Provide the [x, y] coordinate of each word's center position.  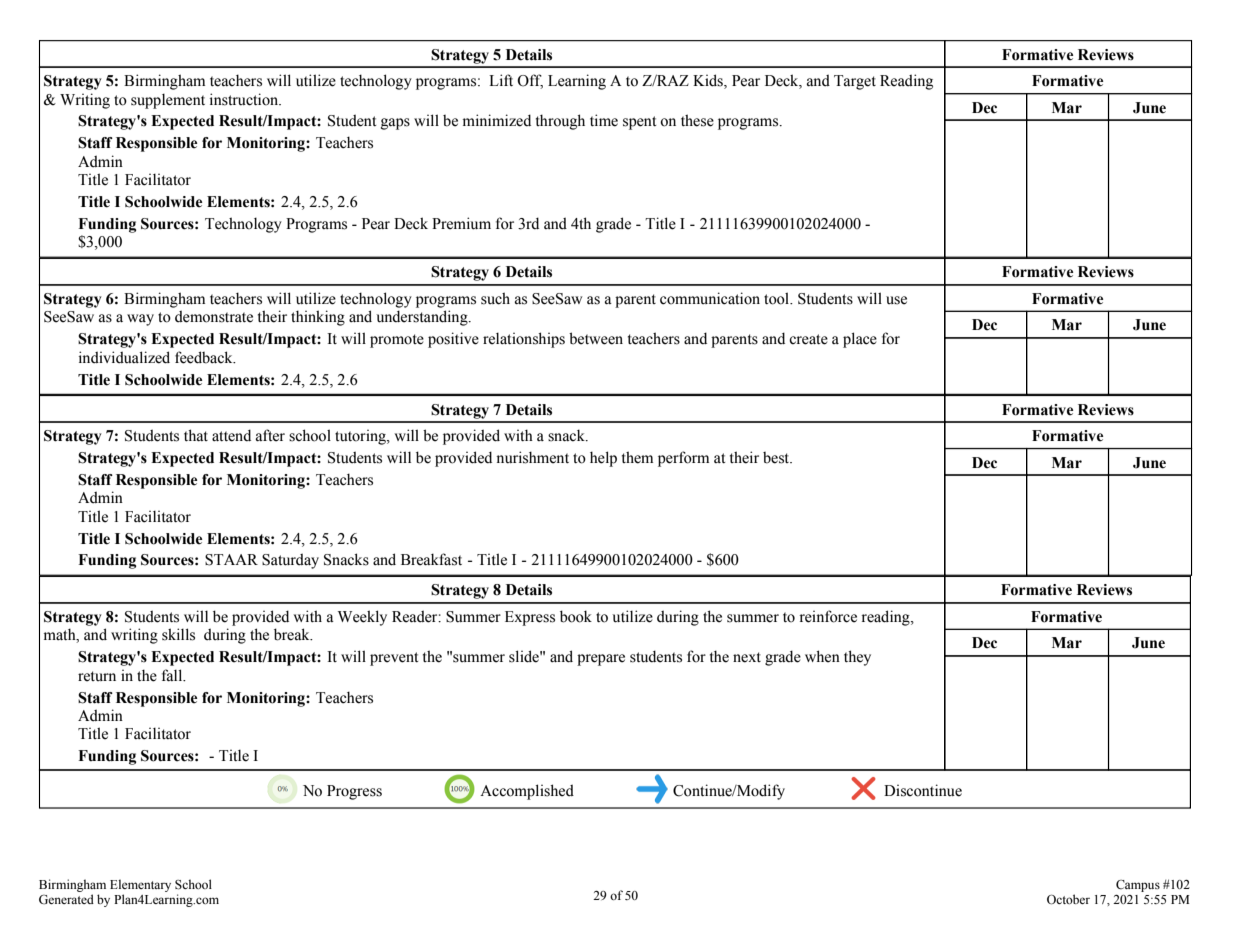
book [576, 616]
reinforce [828, 616]
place [860, 340]
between [596, 338]
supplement [168, 101]
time [604, 120]
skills [178, 634]
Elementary [140, 887]
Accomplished [527, 792]
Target [855, 82]
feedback [205, 357]
